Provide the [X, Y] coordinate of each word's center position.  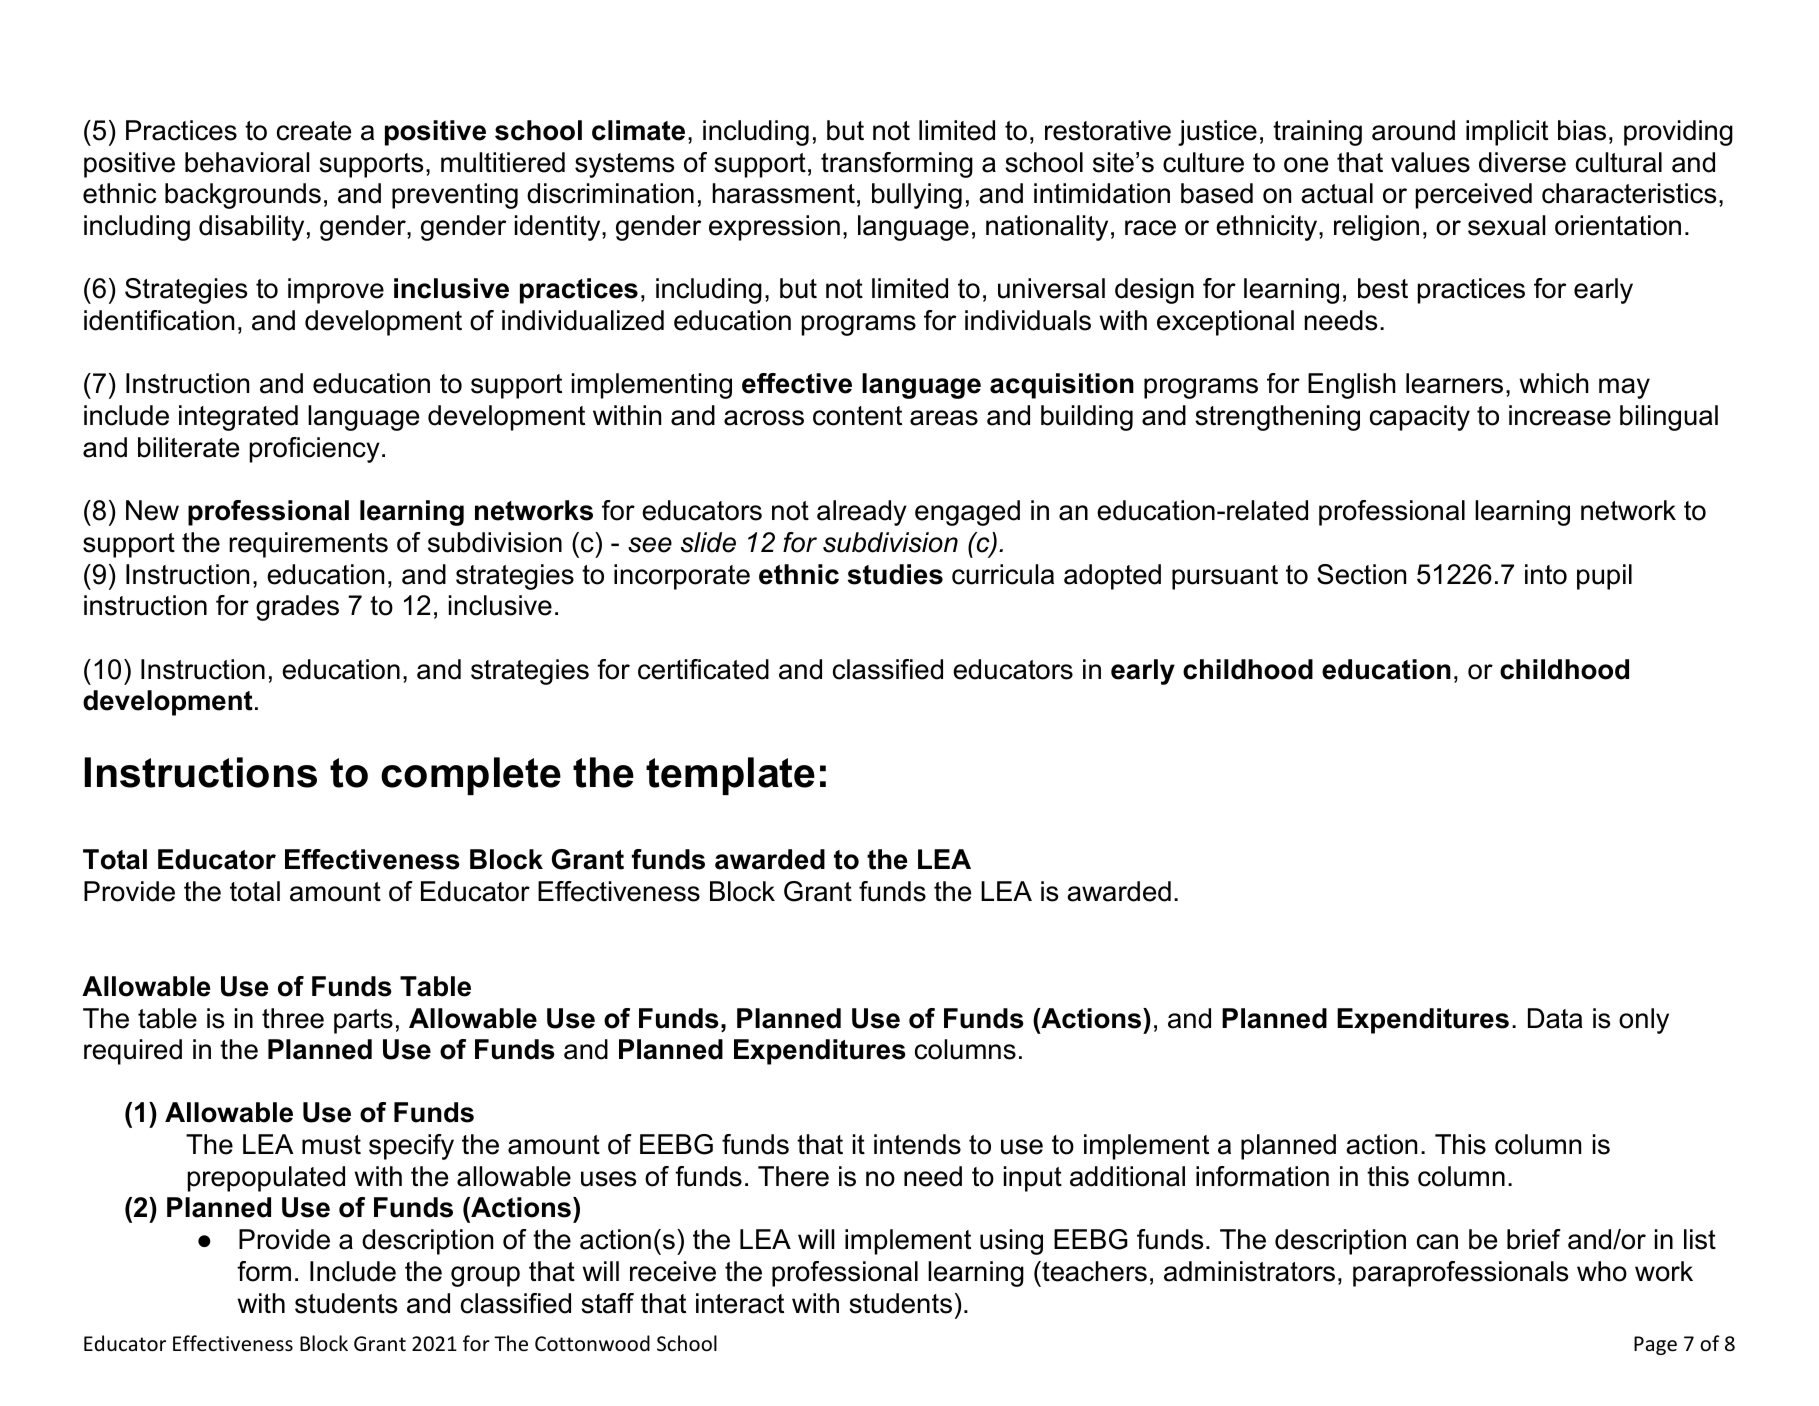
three [293, 1018]
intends [917, 1144]
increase [1560, 415]
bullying [917, 196]
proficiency [315, 450]
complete [471, 776]
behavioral [247, 162]
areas [944, 418]
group [485, 1276]
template [730, 776]
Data [1555, 1018]
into [1546, 574]
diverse [1522, 162]
